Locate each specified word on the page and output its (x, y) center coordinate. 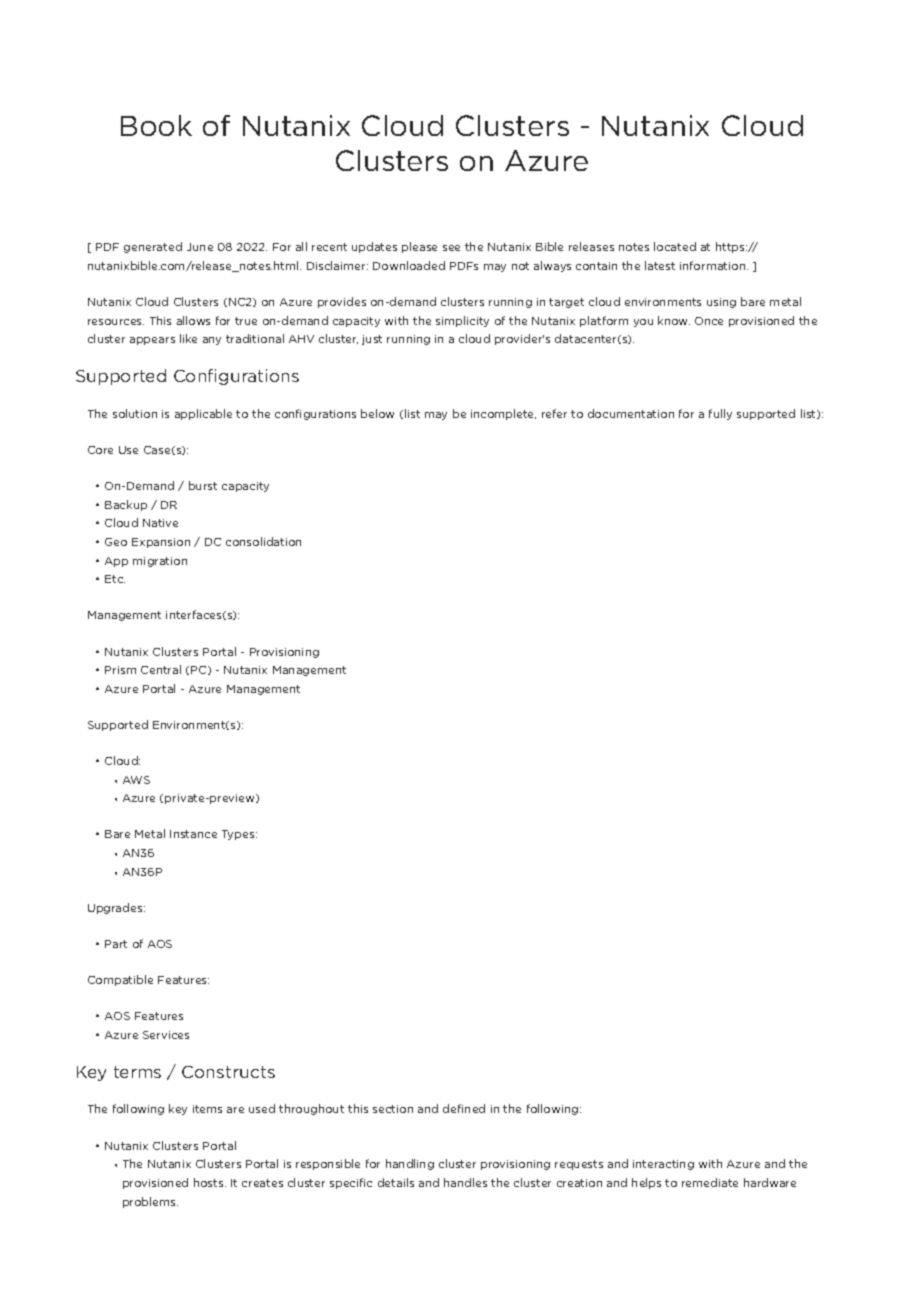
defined (464, 1108)
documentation (631, 413)
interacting (663, 1165)
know (674, 320)
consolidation (263, 541)
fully (720, 414)
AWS (136, 780)
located (675, 246)
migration (160, 562)
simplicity (462, 321)
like (188, 338)
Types (239, 835)
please (419, 247)
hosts (210, 1182)
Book (156, 125)
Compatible (120, 980)
